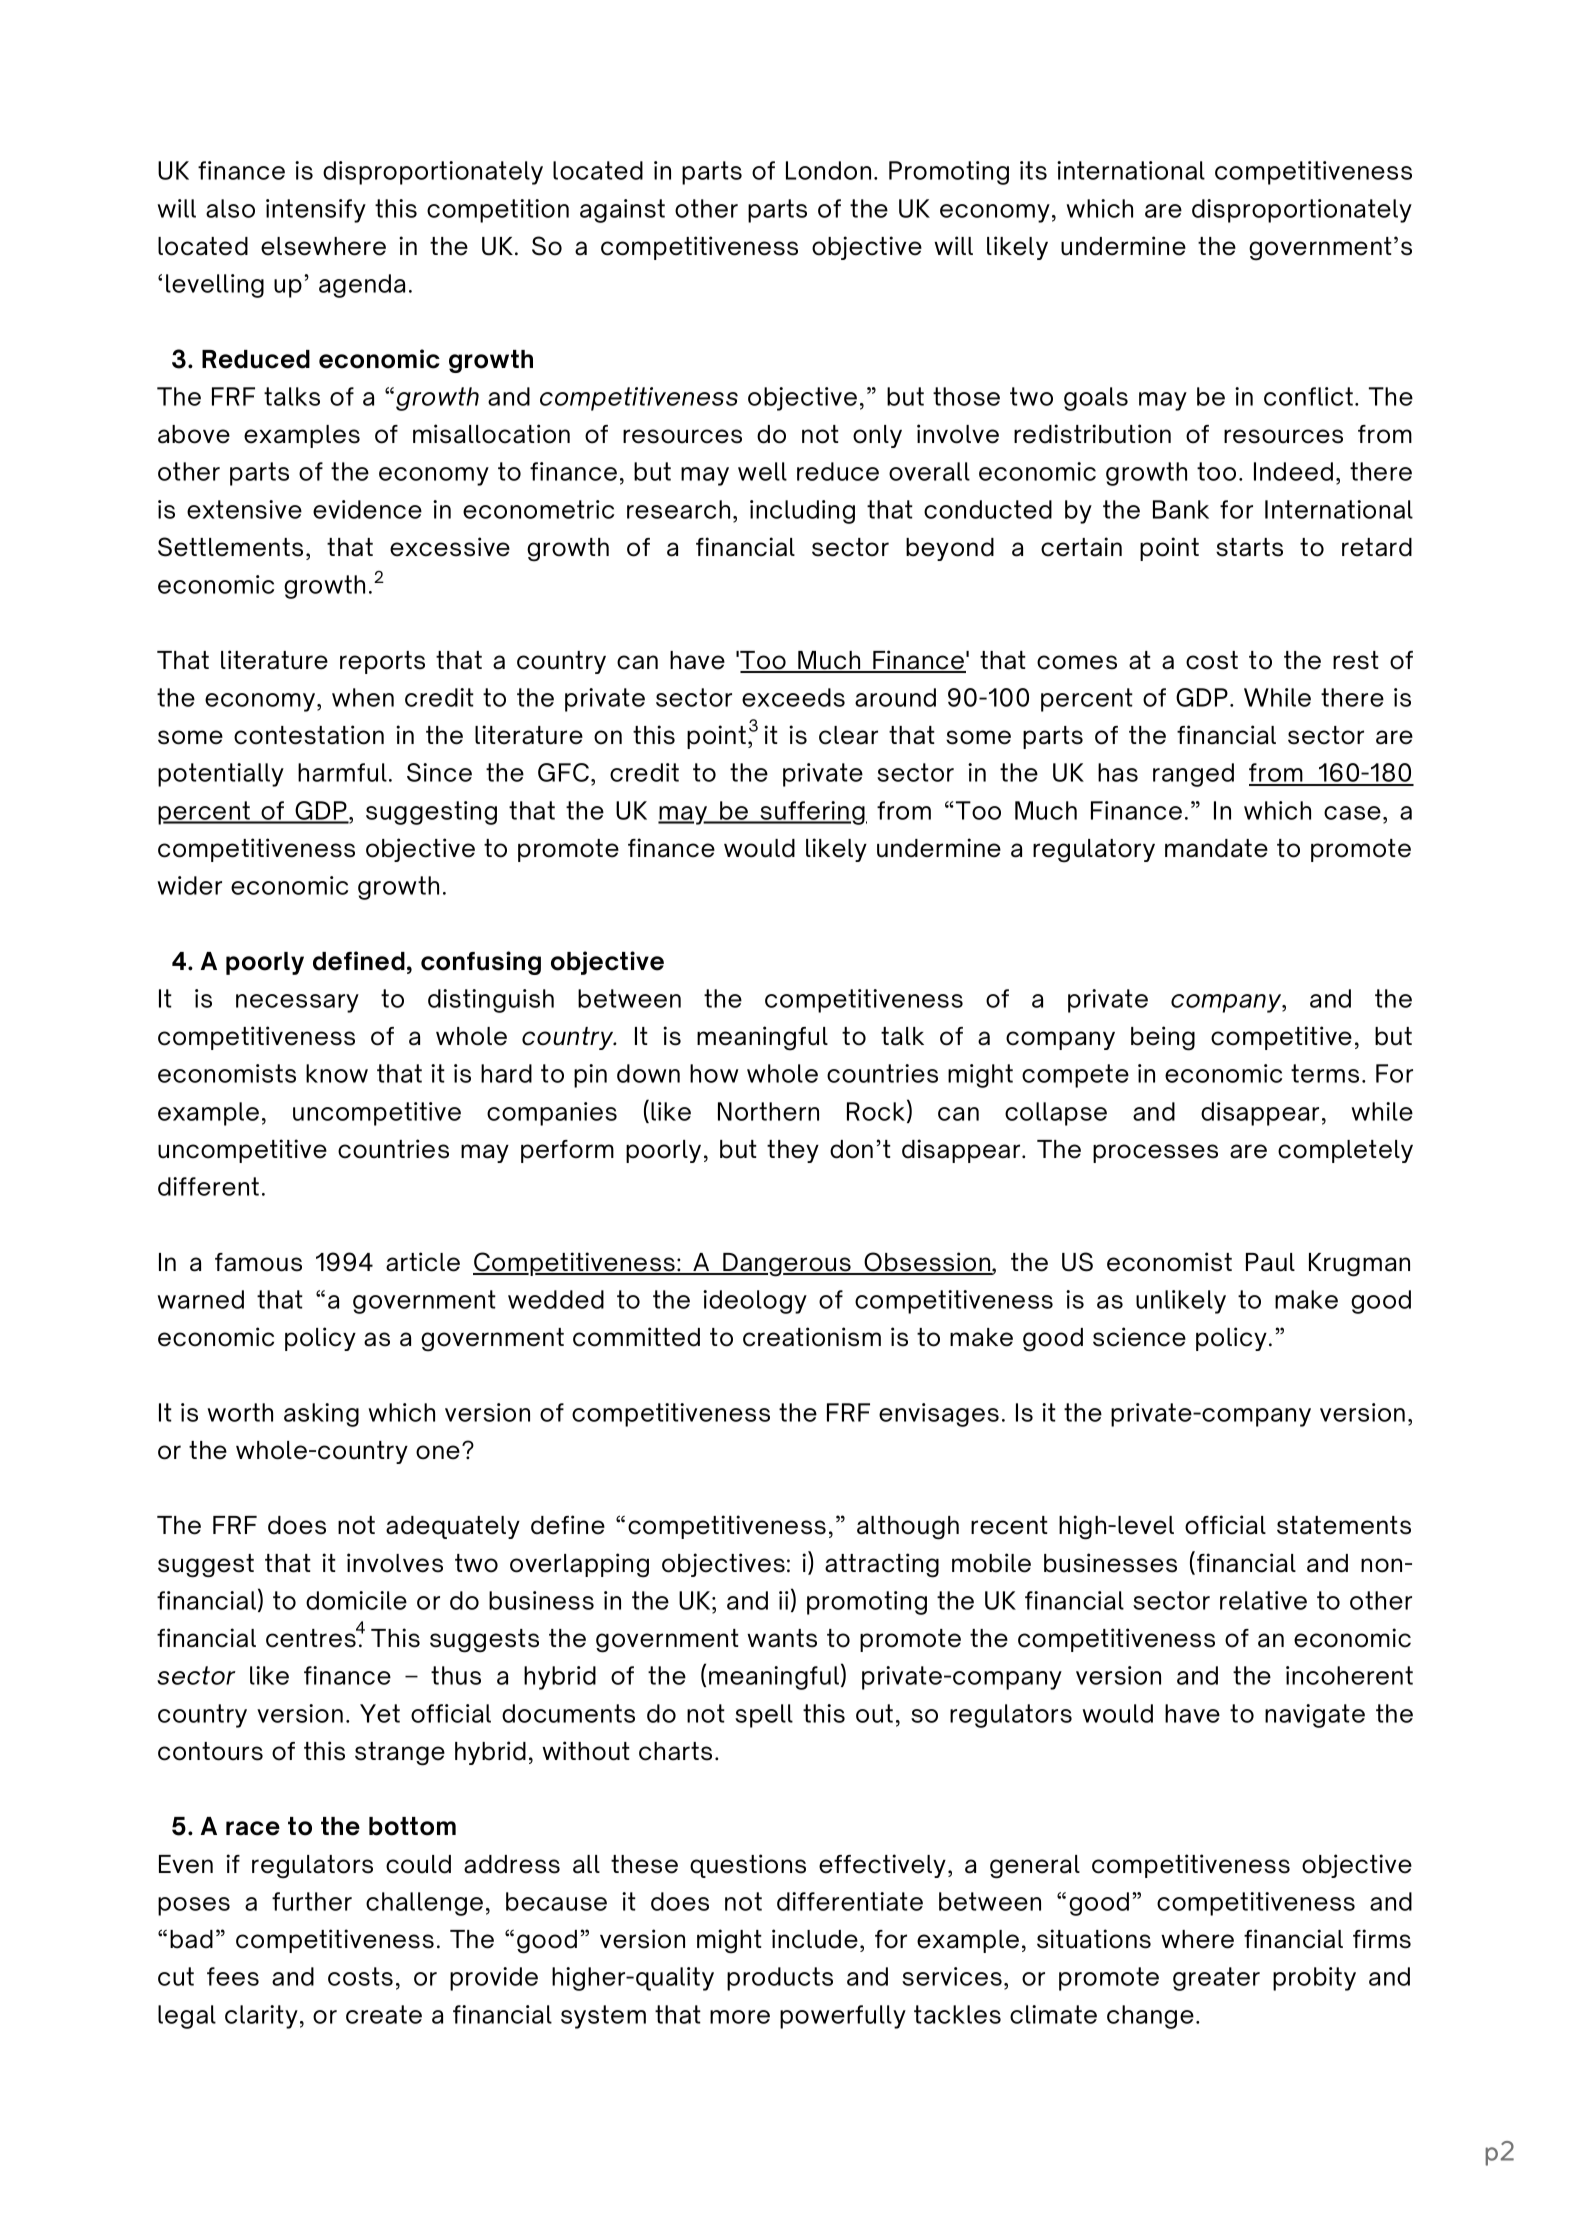 This screenshot has width=1571, height=2222. I want to click on greater, so click(1216, 1979).
